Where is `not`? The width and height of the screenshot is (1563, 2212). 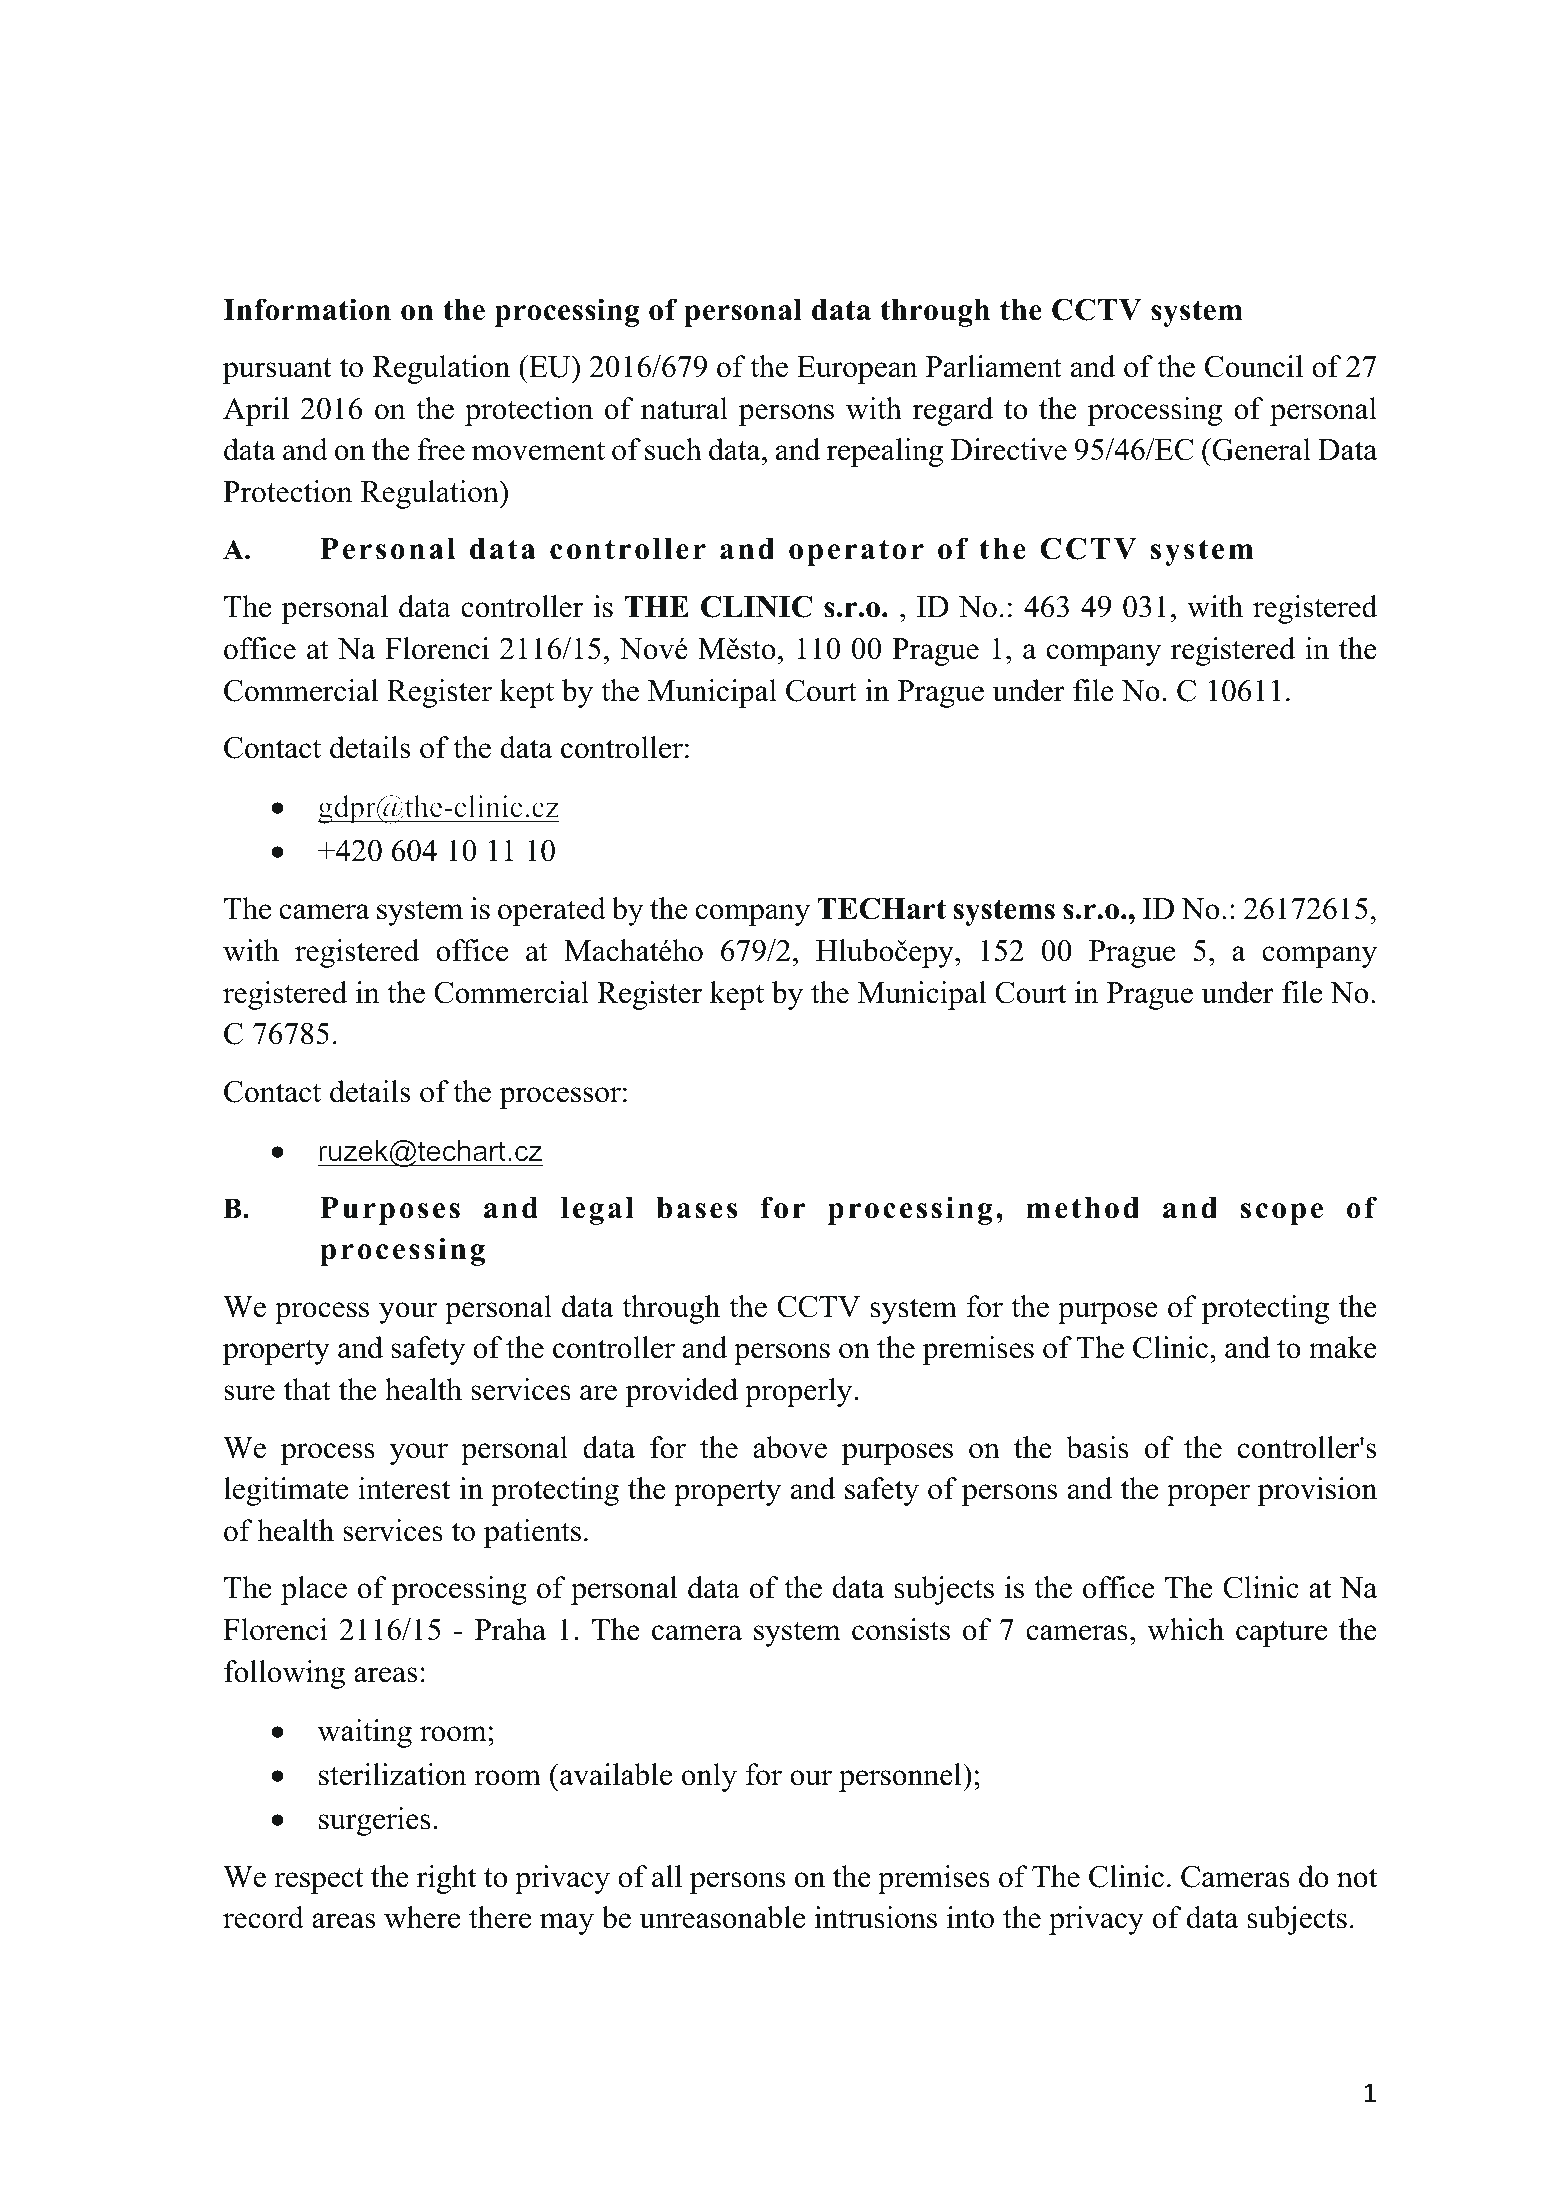 not is located at coordinates (1357, 1878).
